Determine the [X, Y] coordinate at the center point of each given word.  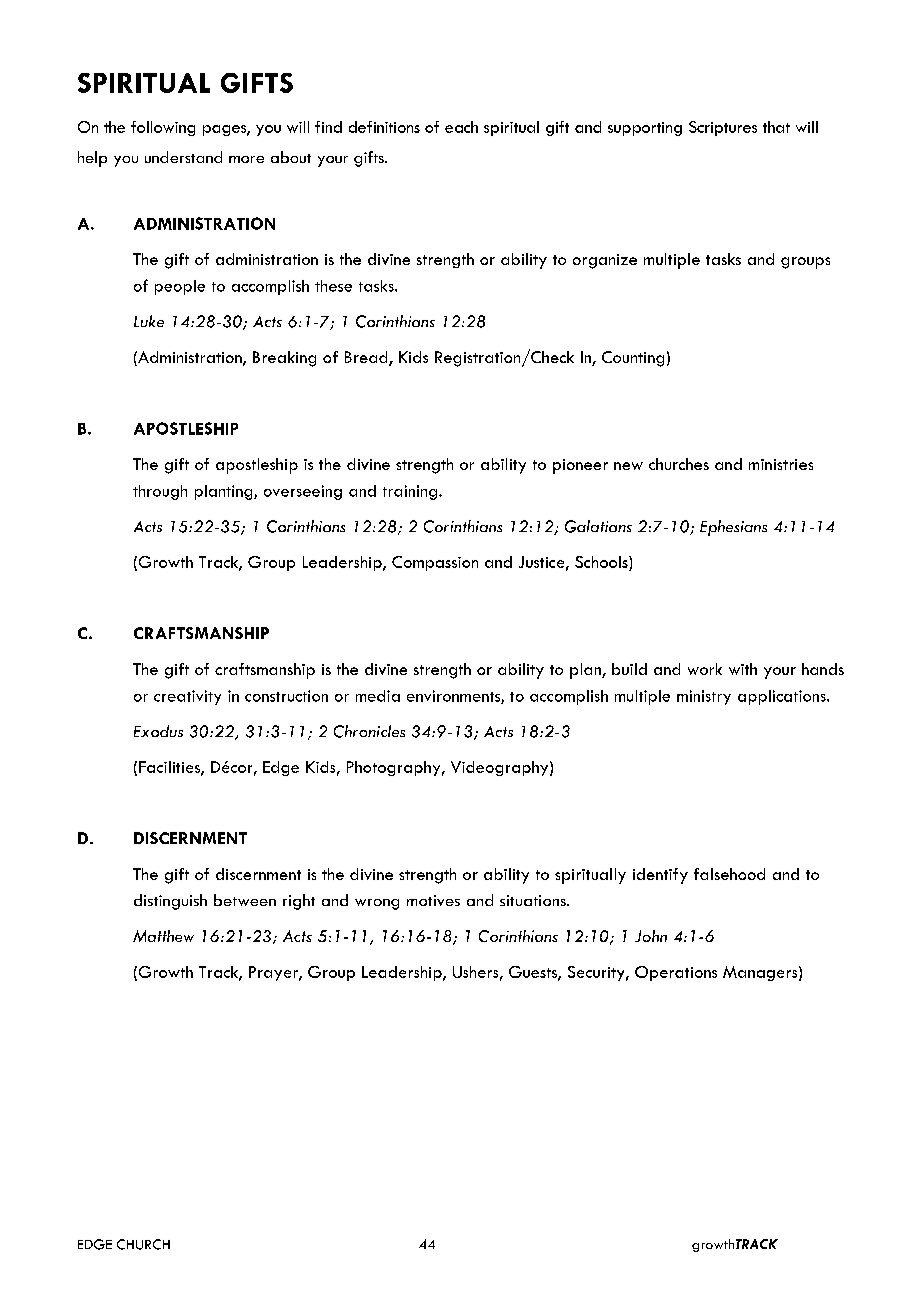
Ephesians [733, 528]
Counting [633, 359]
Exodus [158, 731]
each [461, 127]
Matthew [163, 936]
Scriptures [723, 128]
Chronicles [369, 731]
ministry [704, 697]
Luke [149, 321]
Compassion [435, 563]
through [160, 492]
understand [183, 157]
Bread [367, 358]
